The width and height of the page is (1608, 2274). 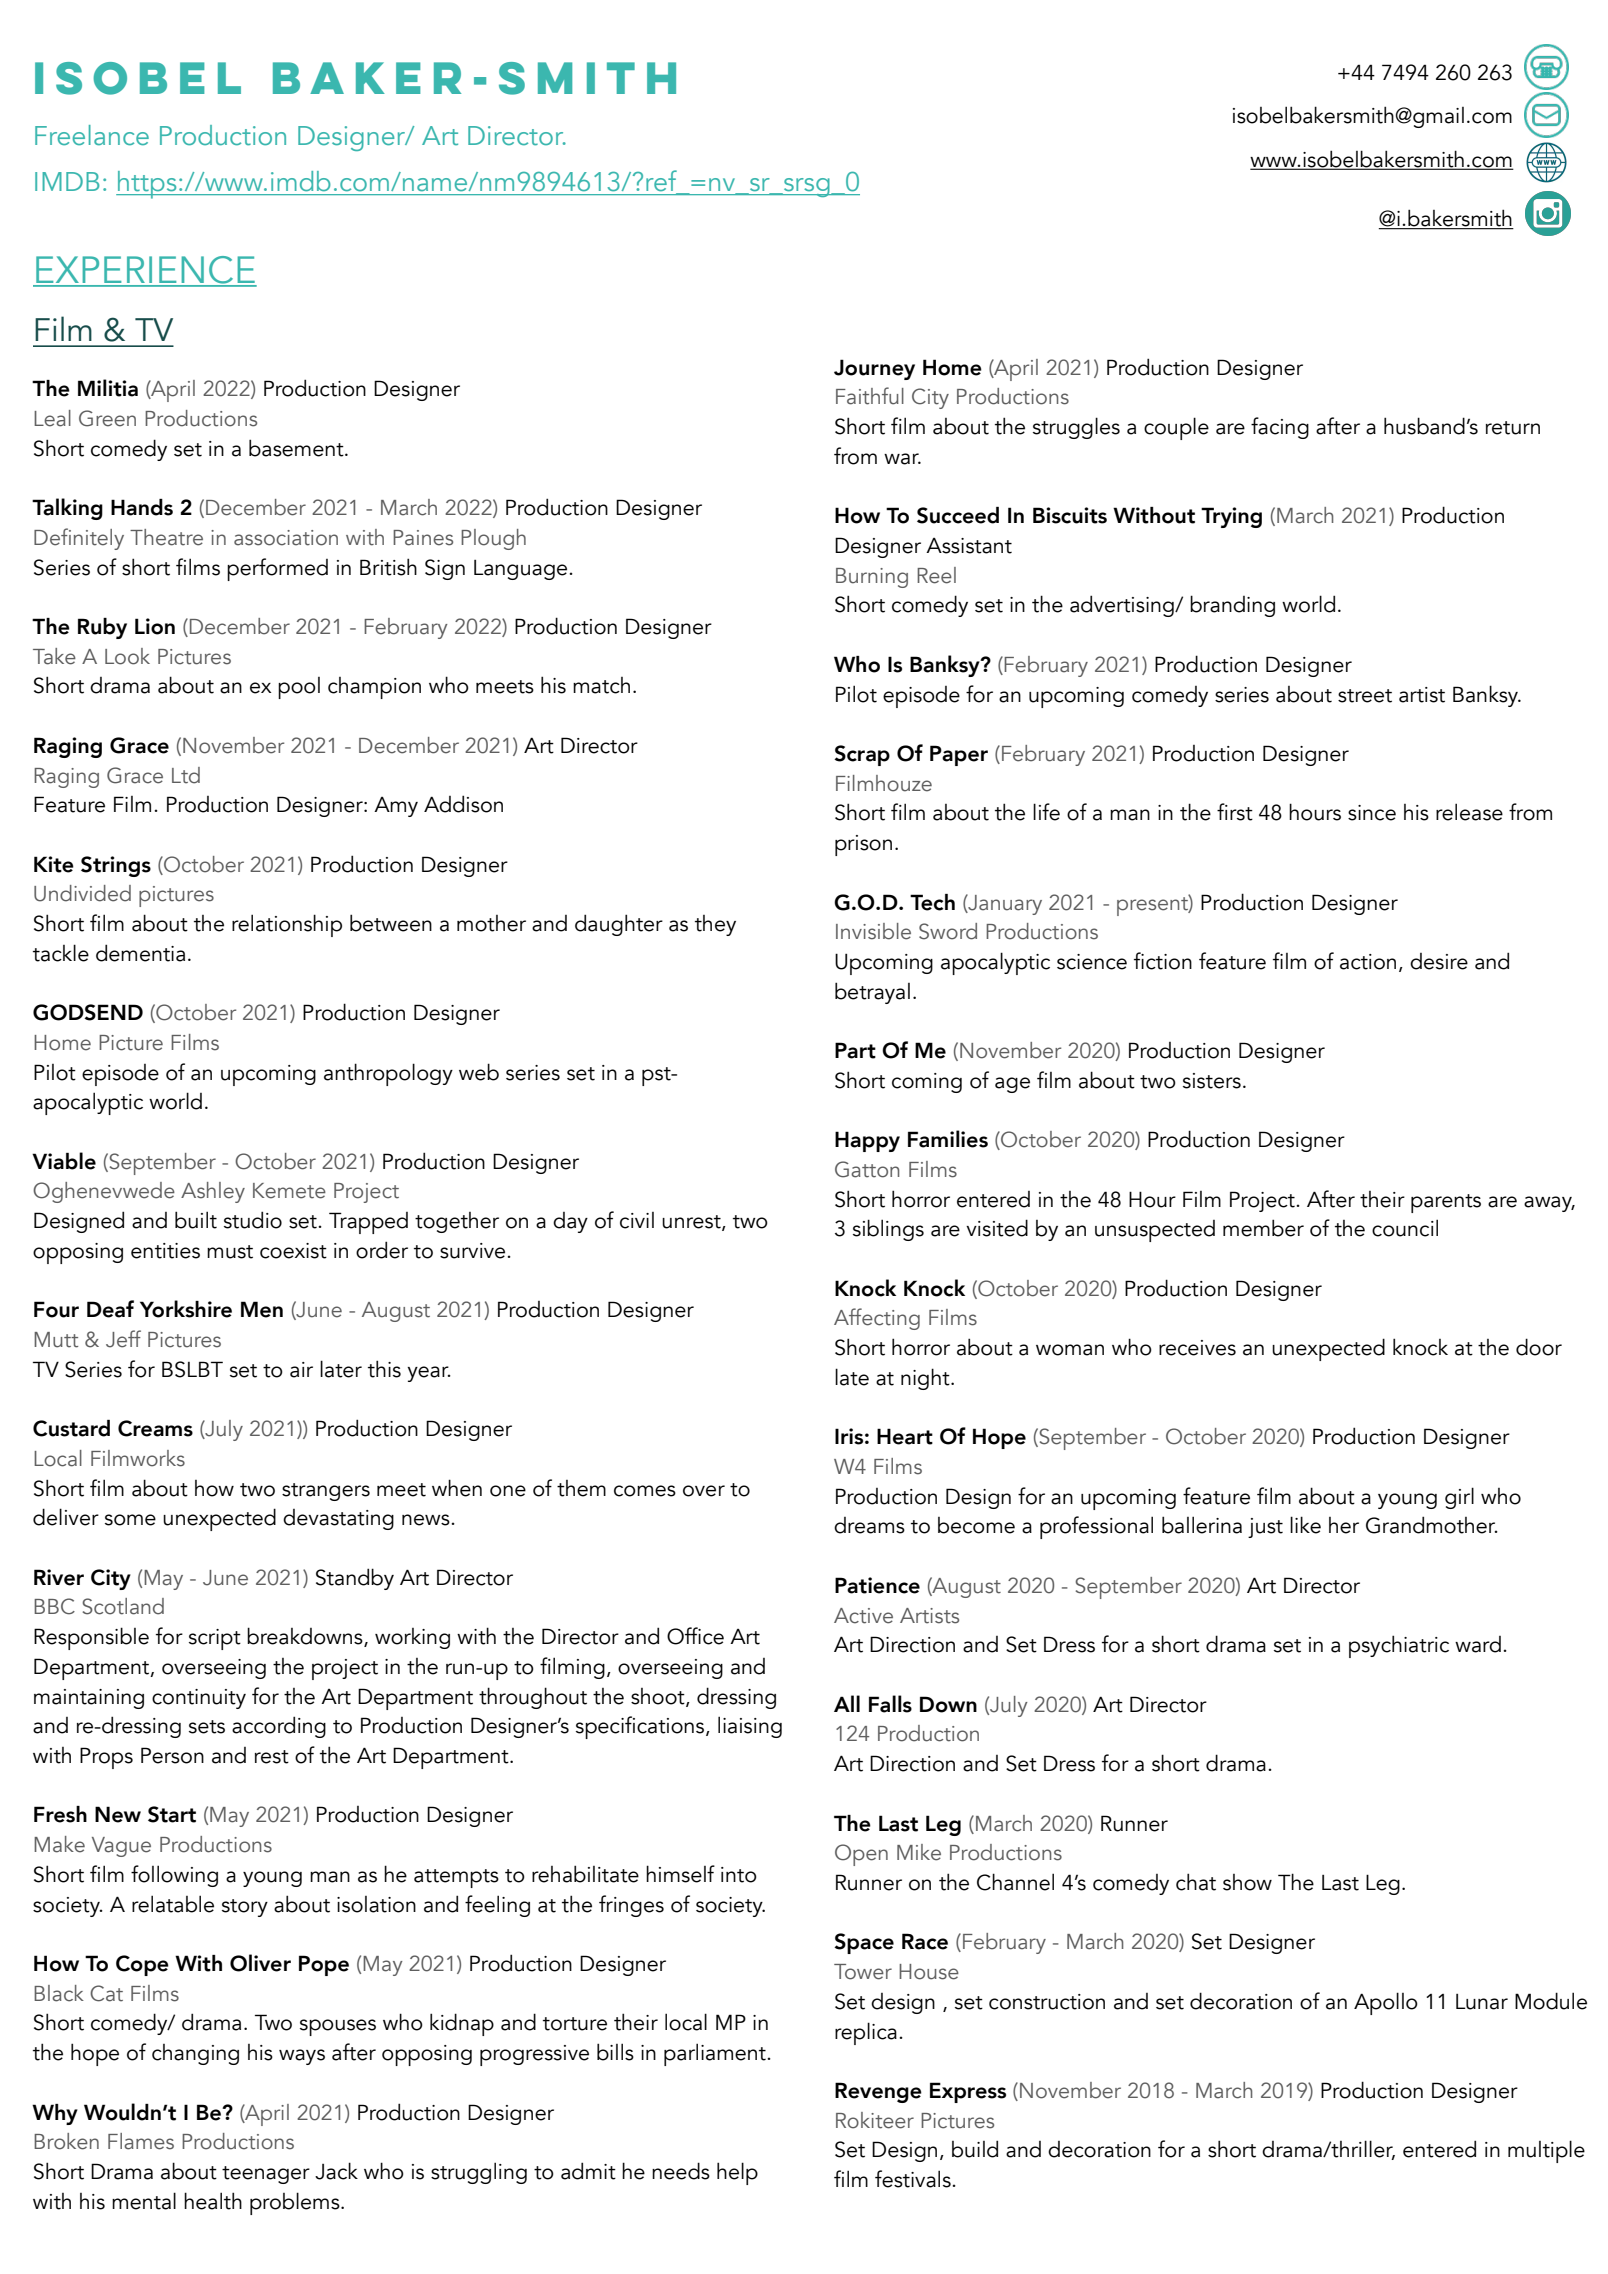 What do you see at coordinates (1280, 428) in the page?
I see `facing` at bounding box center [1280, 428].
